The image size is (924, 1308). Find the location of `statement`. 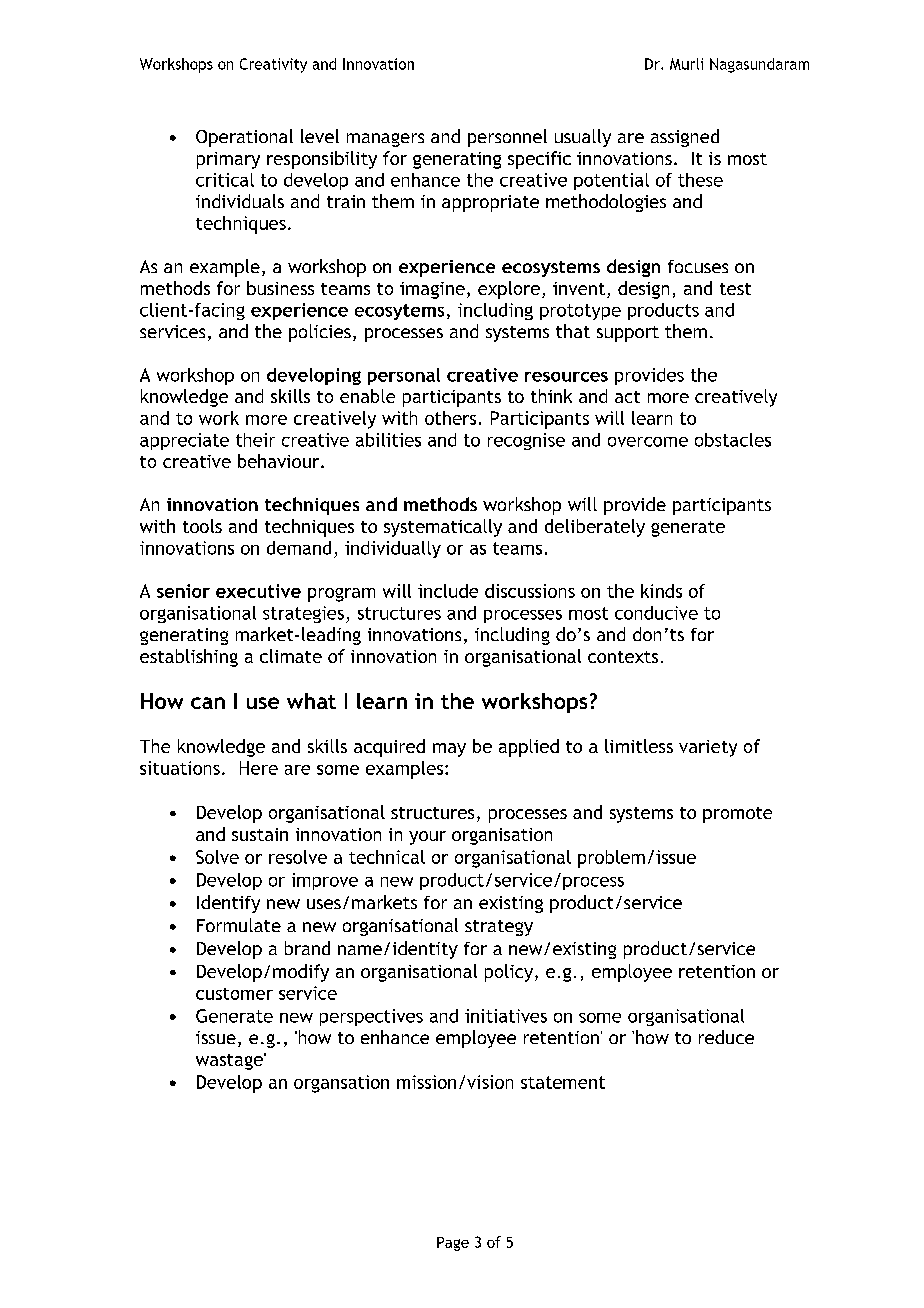

statement is located at coordinates (563, 1082).
